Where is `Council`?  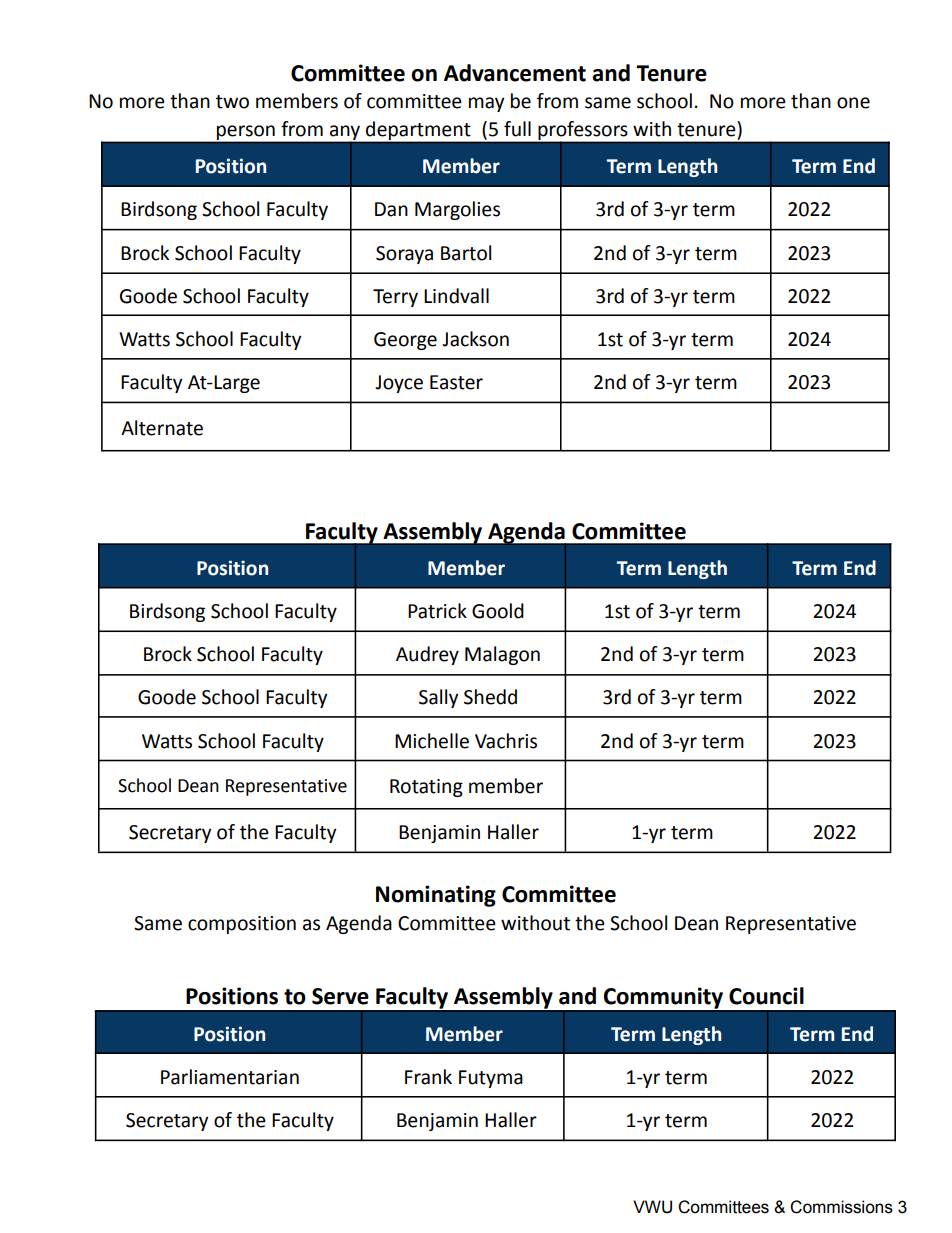
Council is located at coordinates (766, 996).
